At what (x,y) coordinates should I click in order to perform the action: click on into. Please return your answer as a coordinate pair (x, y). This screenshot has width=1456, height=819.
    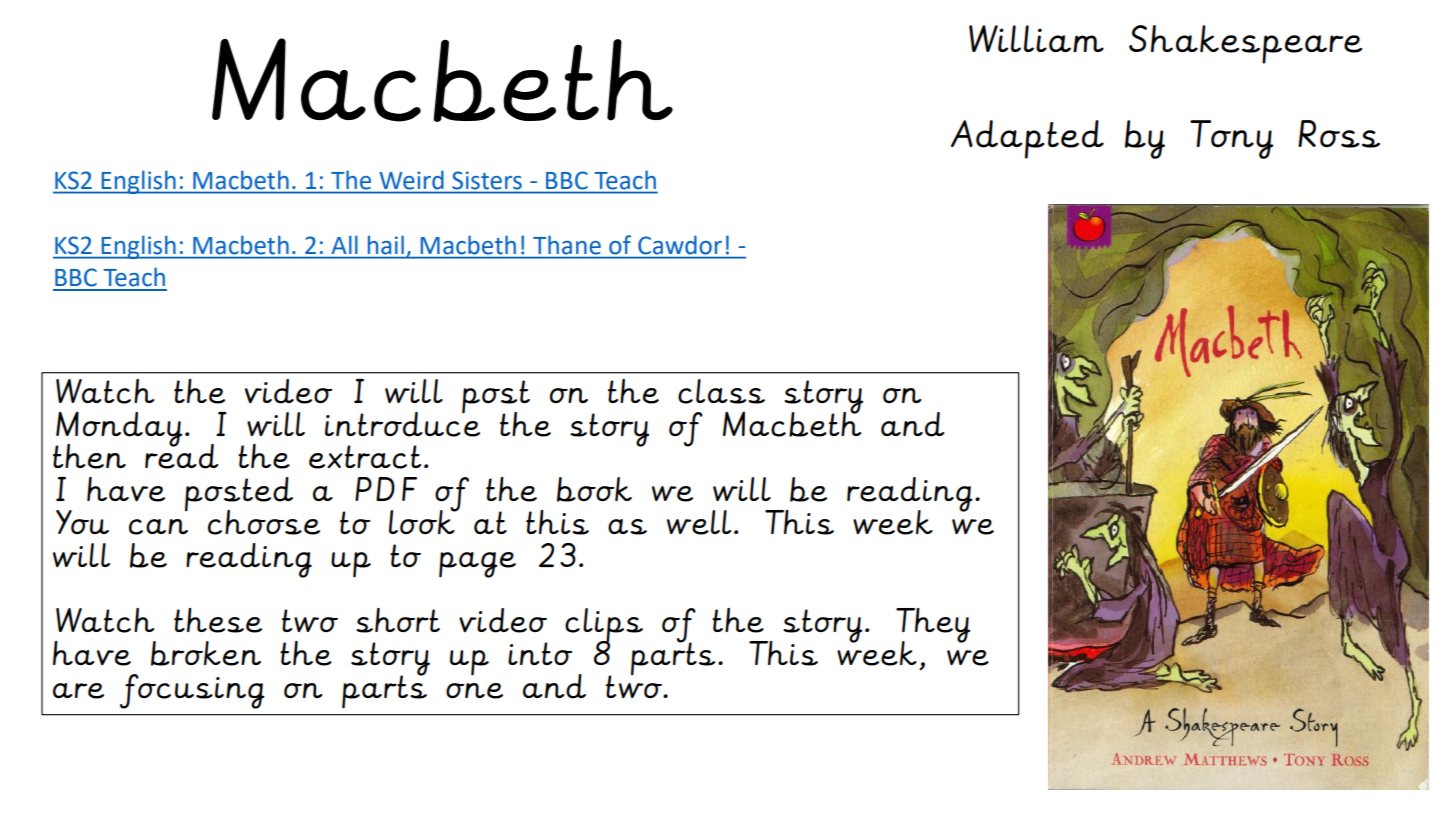
    Looking at the image, I should click on (540, 653).
